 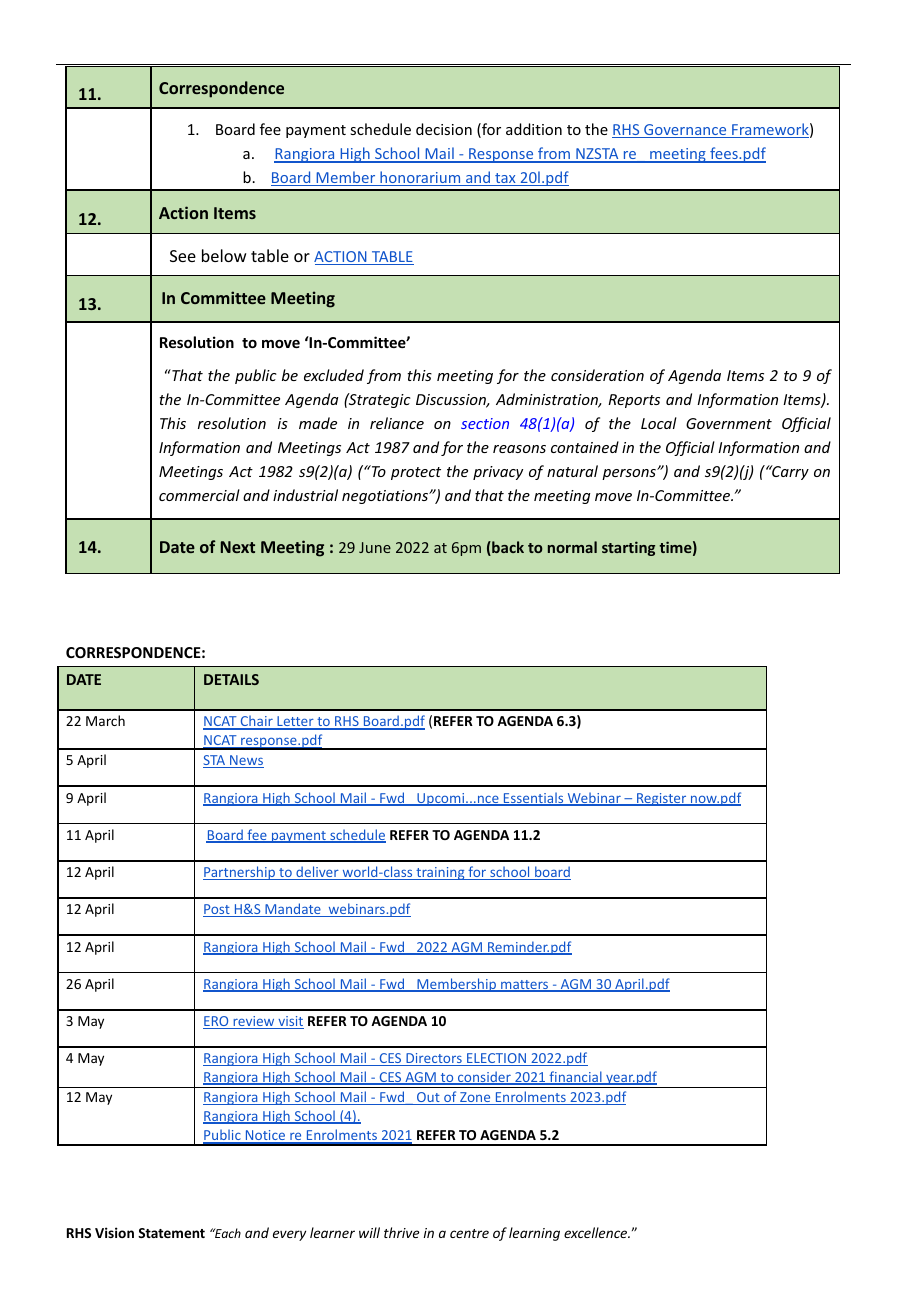 I want to click on thrive, so click(x=402, y=1232).
